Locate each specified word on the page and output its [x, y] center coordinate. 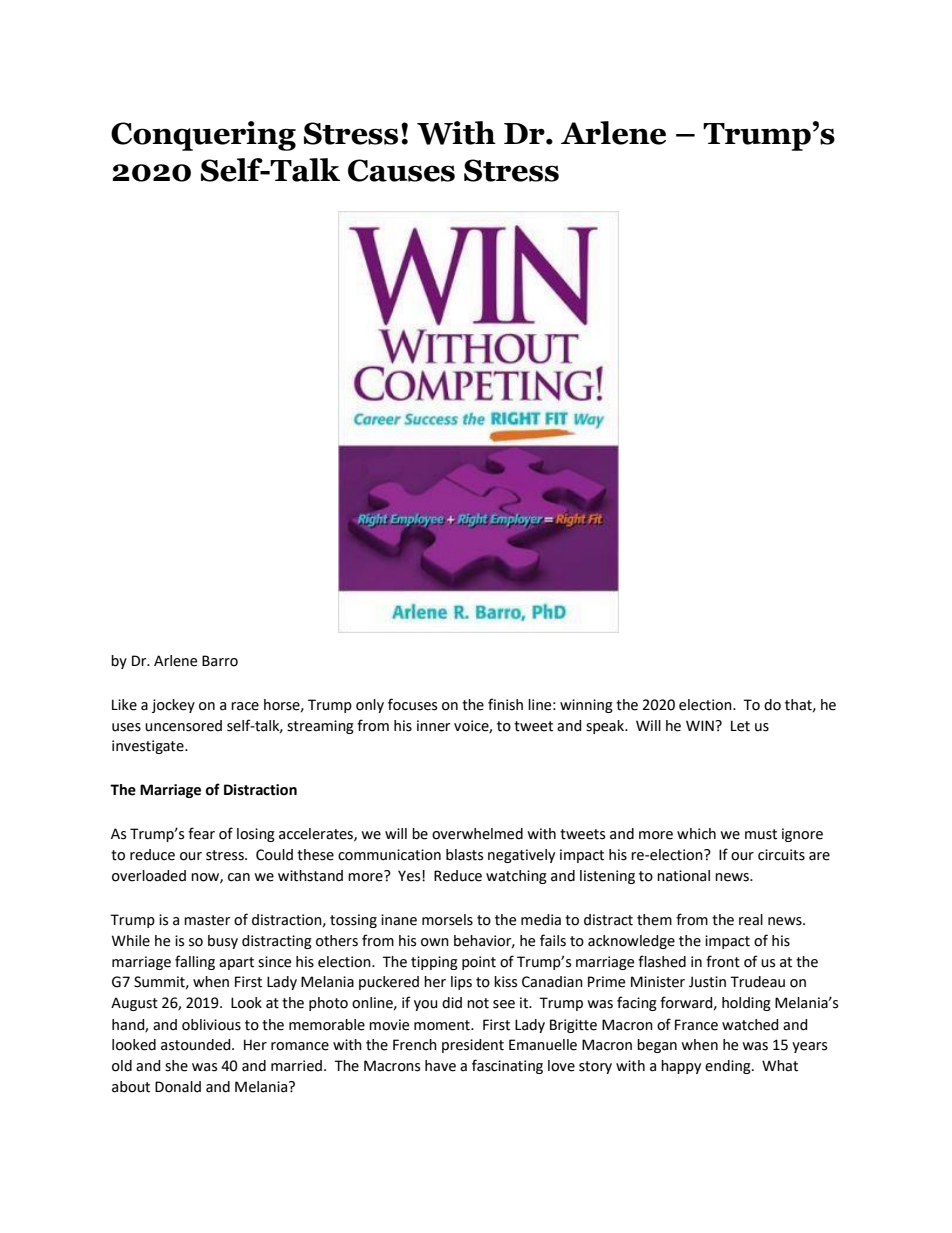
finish [505, 704]
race [245, 706]
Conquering [203, 136]
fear [201, 833]
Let [740, 726]
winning [586, 706]
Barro [220, 661]
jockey [173, 706]
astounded [197, 1045]
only [370, 706]
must [761, 834]
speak [606, 727]
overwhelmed [477, 834]
